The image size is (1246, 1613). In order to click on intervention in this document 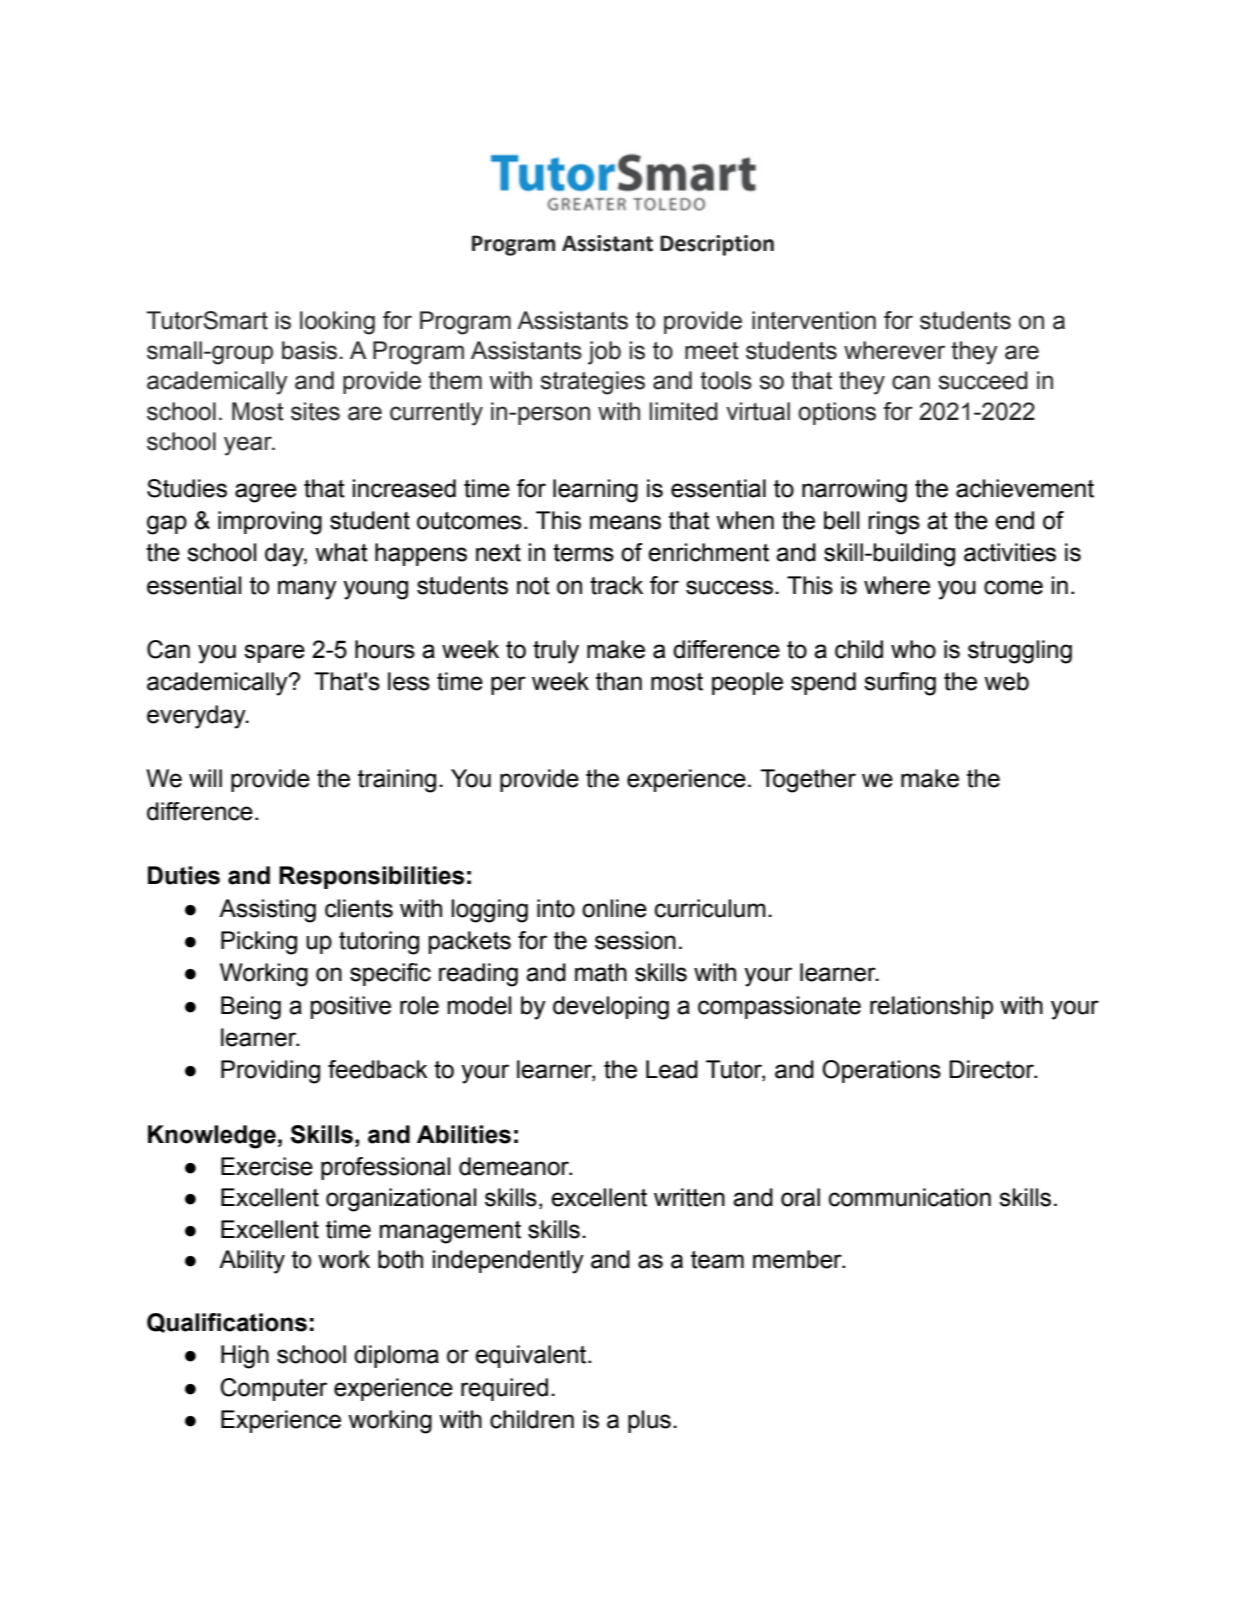, I will do `click(814, 320)`.
